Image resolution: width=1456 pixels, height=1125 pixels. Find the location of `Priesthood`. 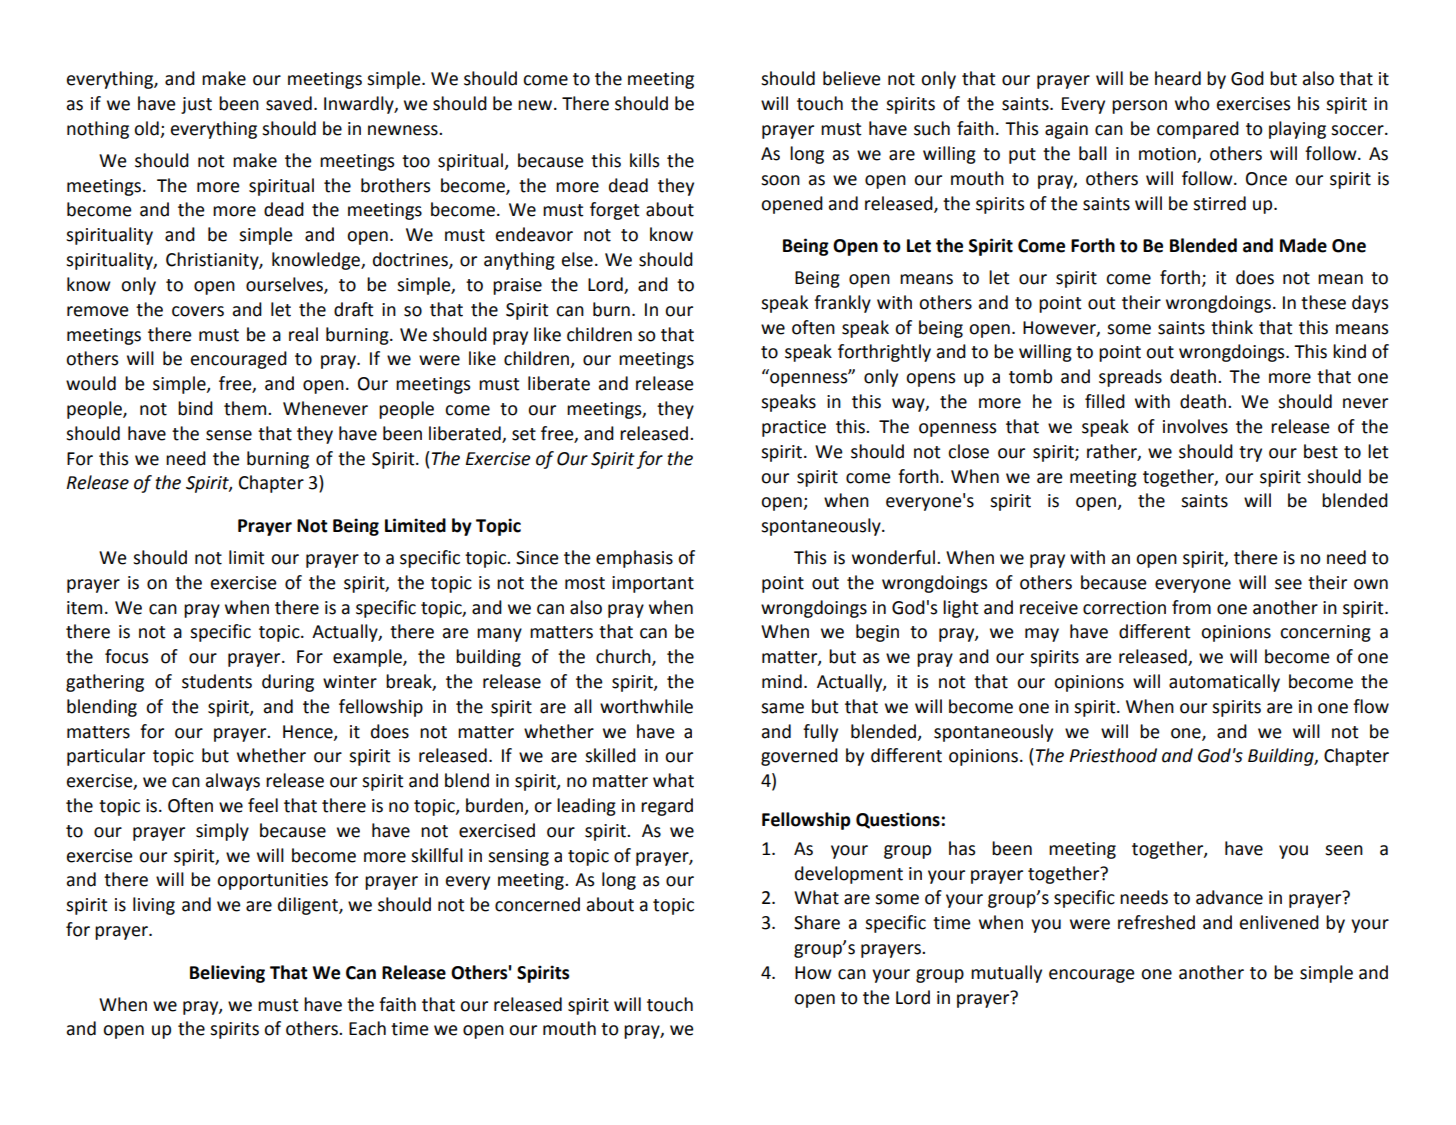

Priesthood is located at coordinates (1113, 755).
